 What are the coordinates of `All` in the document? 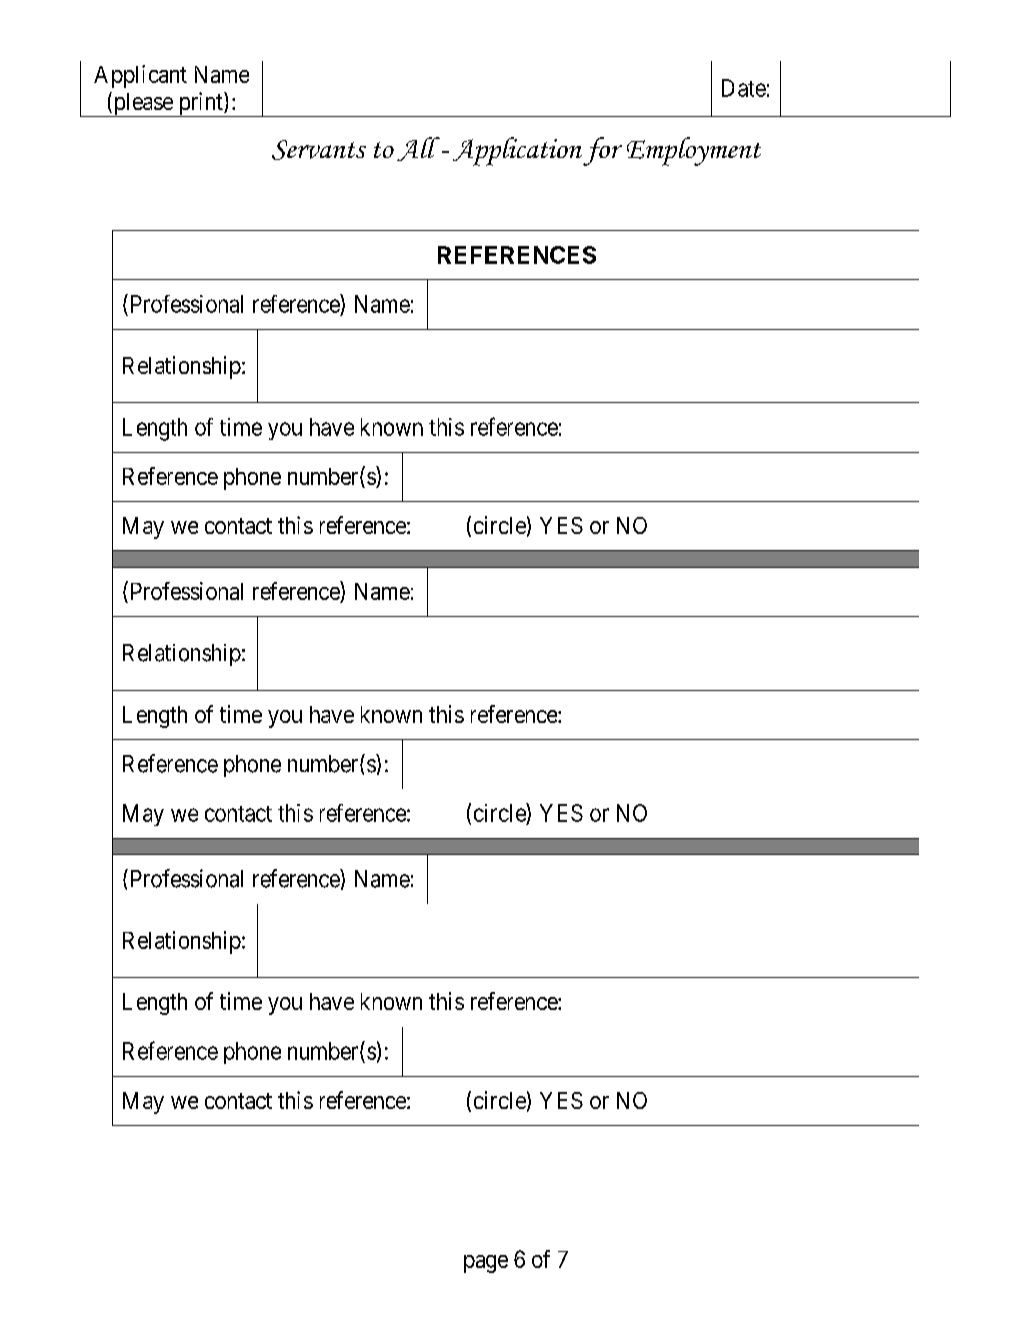 It's located at (418, 149).
